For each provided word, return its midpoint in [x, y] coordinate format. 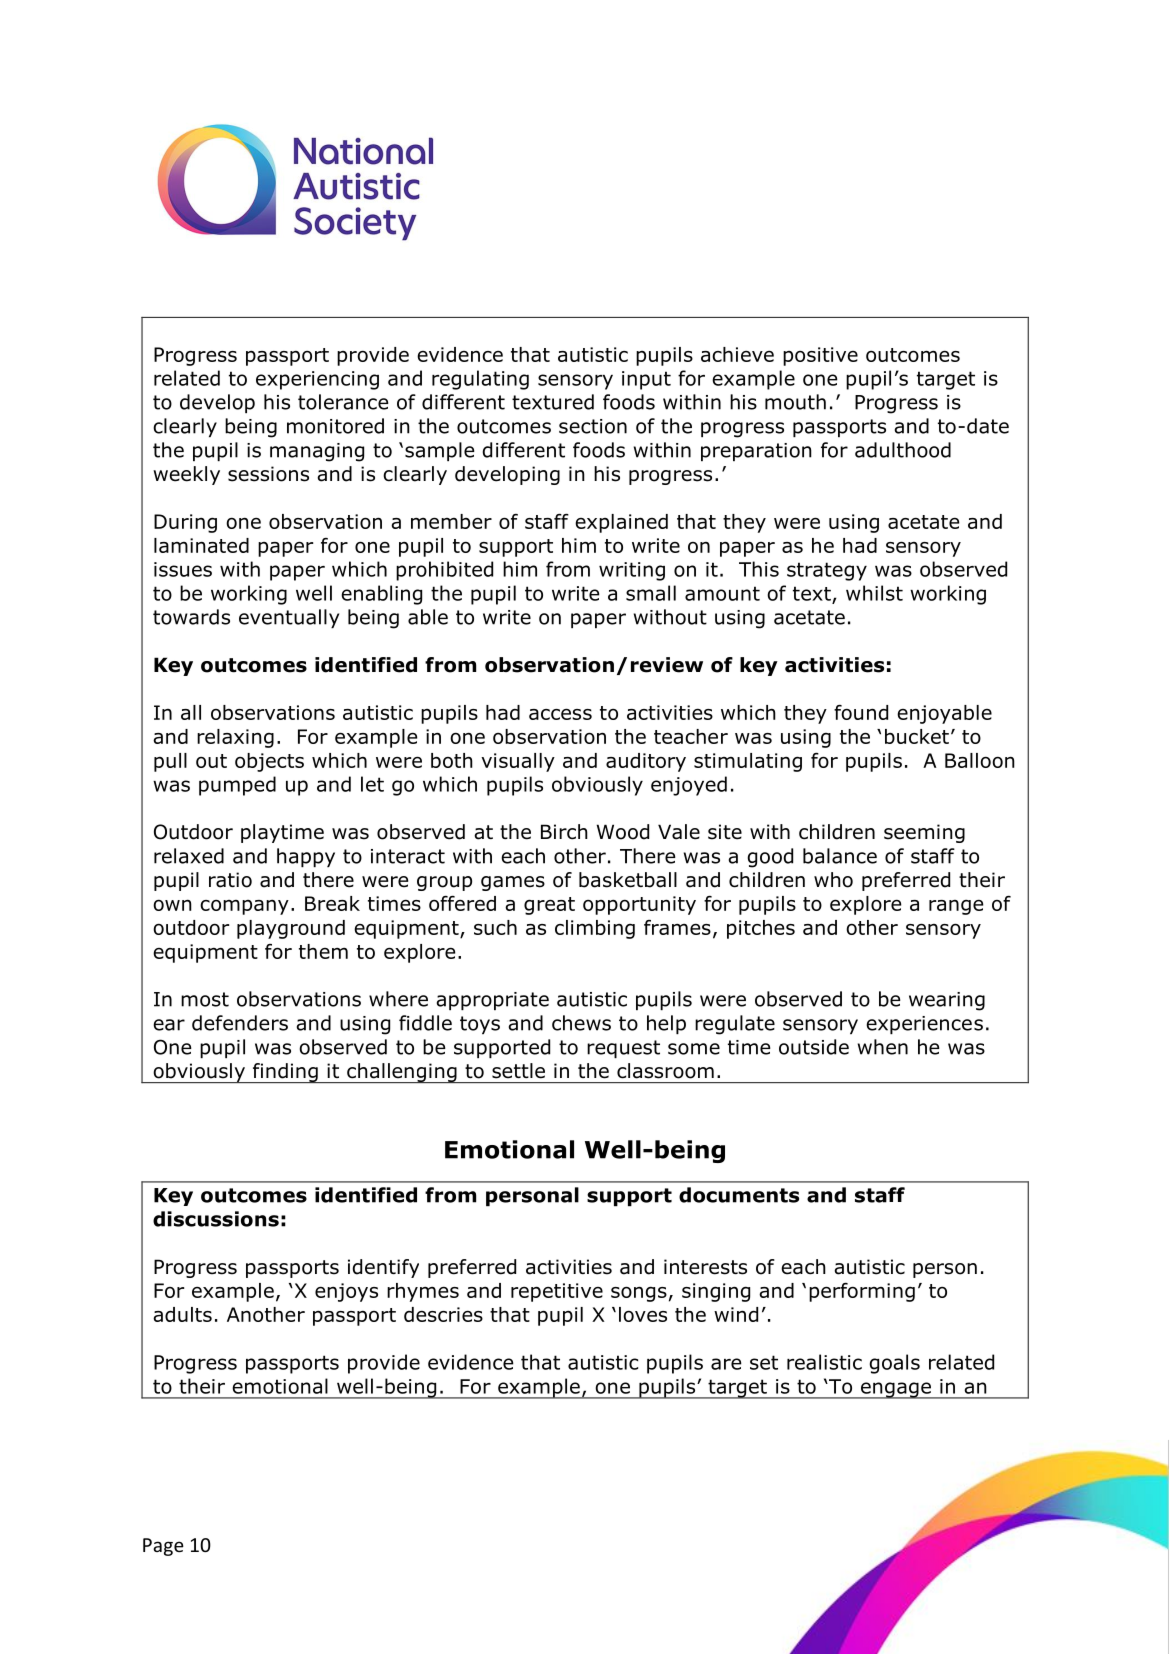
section [593, 426]
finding [285, 1073]
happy [306, 857]
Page [163, 1547]
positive [820, 356]
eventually [289, 618]
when [883, 1047]
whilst [874, 593]
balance [840, 856]
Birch [564, 832]
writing [632, 571]
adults [182, 1314]
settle [518, 1071]
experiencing [317, 380]
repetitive [557, 1292]
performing [862, 1292]
